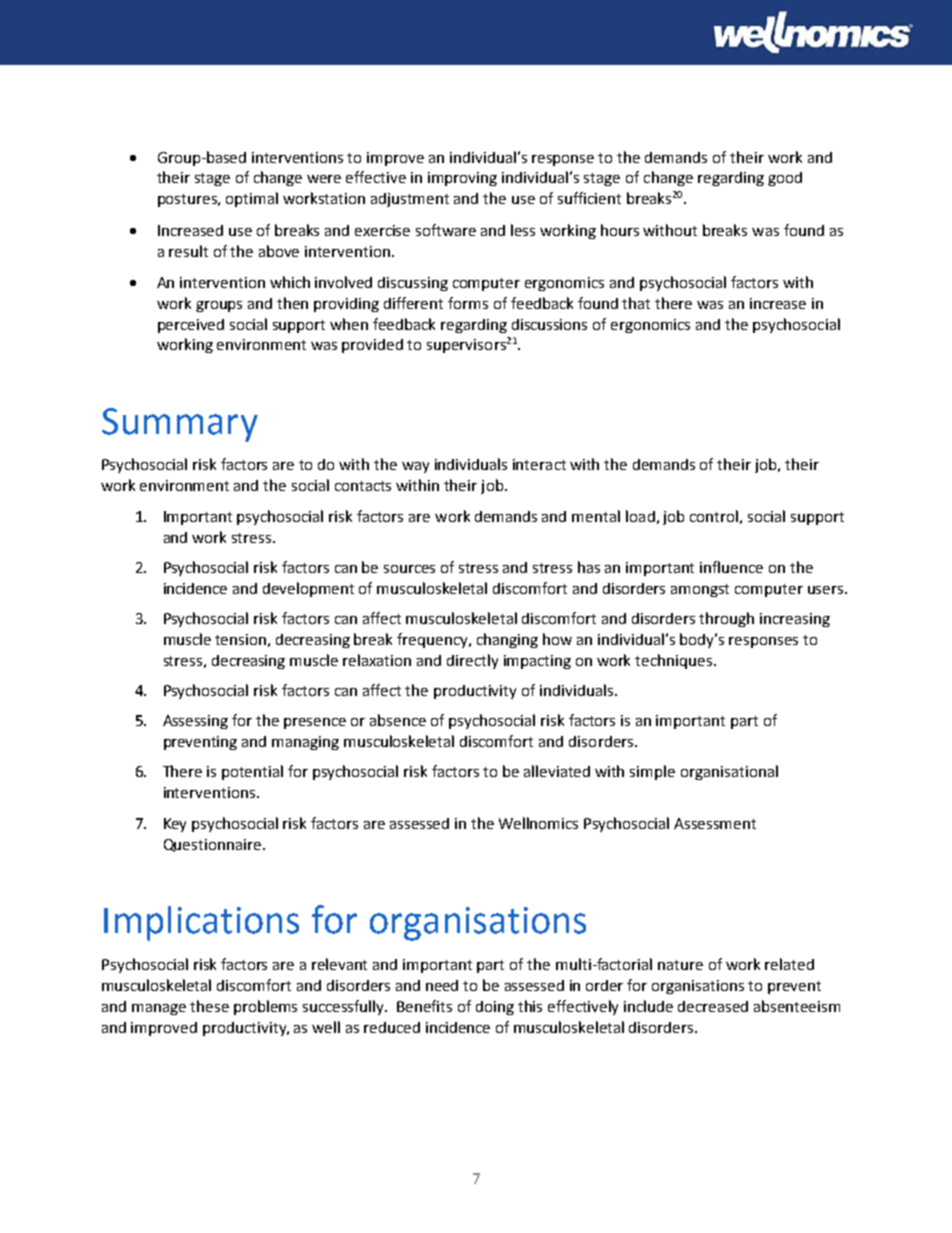  What do you see at coordinates (636, 303) in the image?
I see `that` at bounding box center [636, 303].
